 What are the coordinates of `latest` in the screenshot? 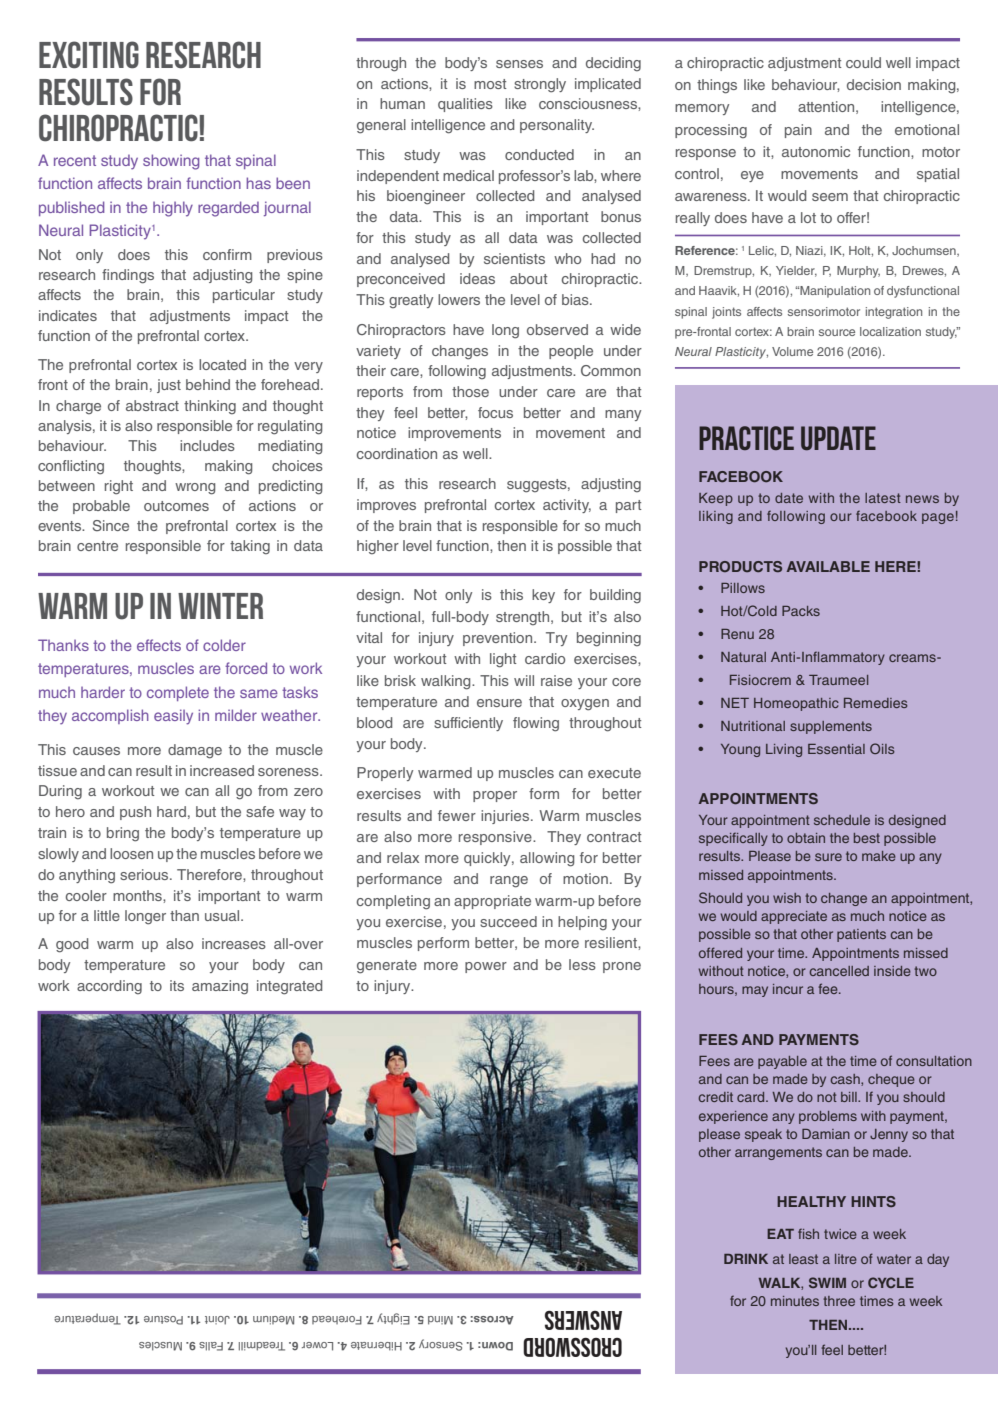 It's located at (883, 498).
